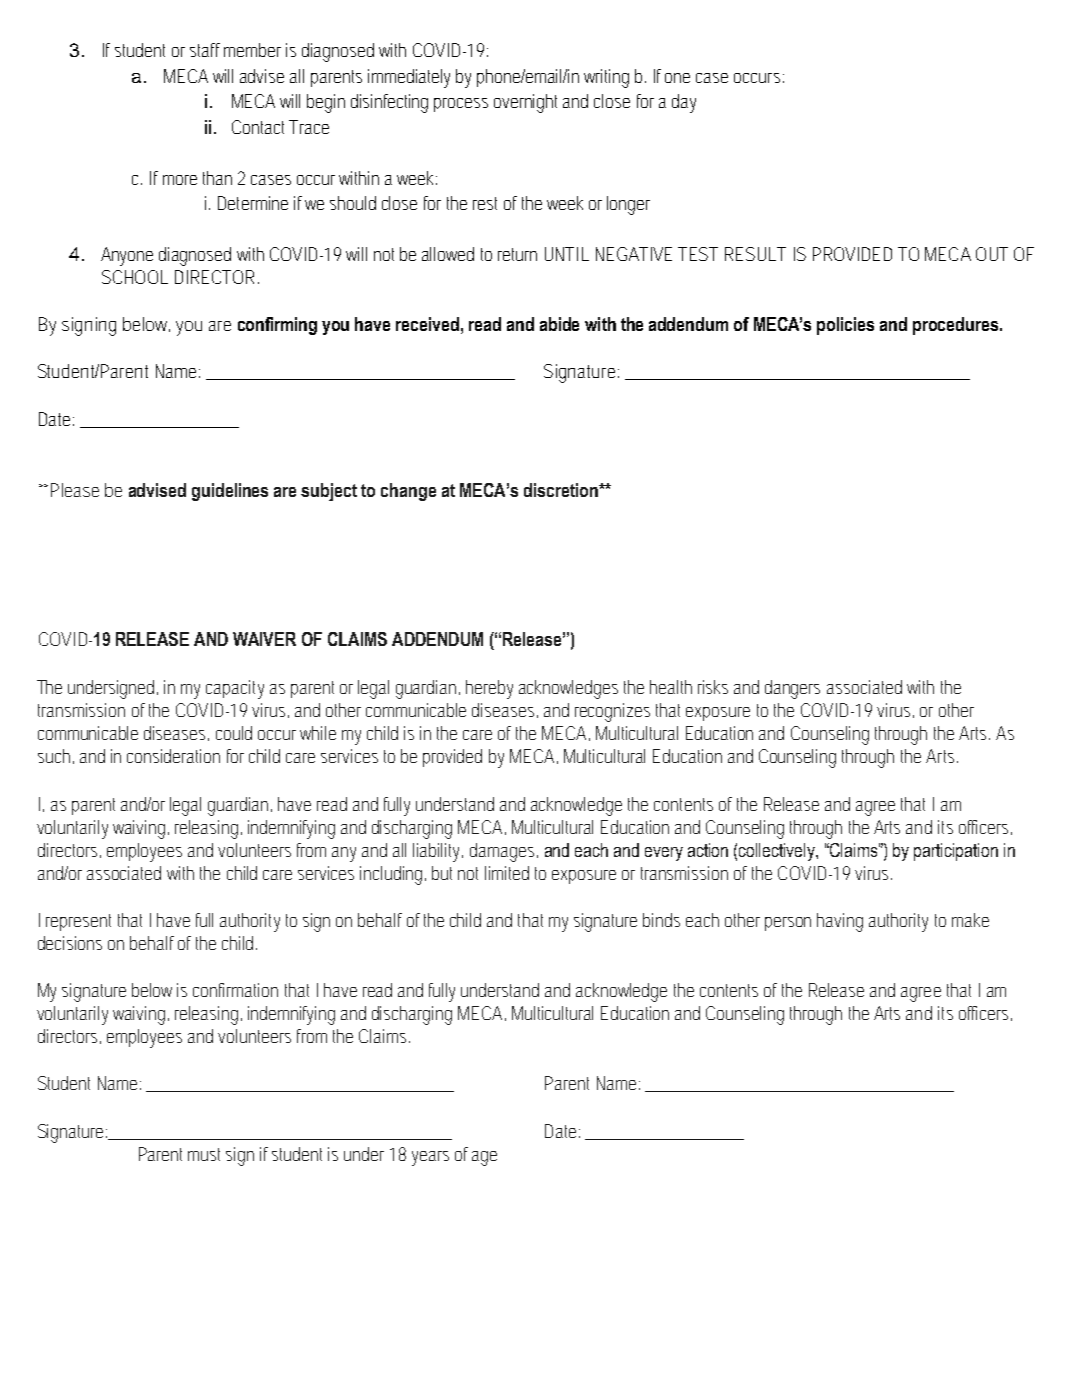 This screenshot has height=1390, width=1074. What do you see at coordinates (235, 990) in the screenshot?
I see `confirmation` at bounding box center [235, 990].
